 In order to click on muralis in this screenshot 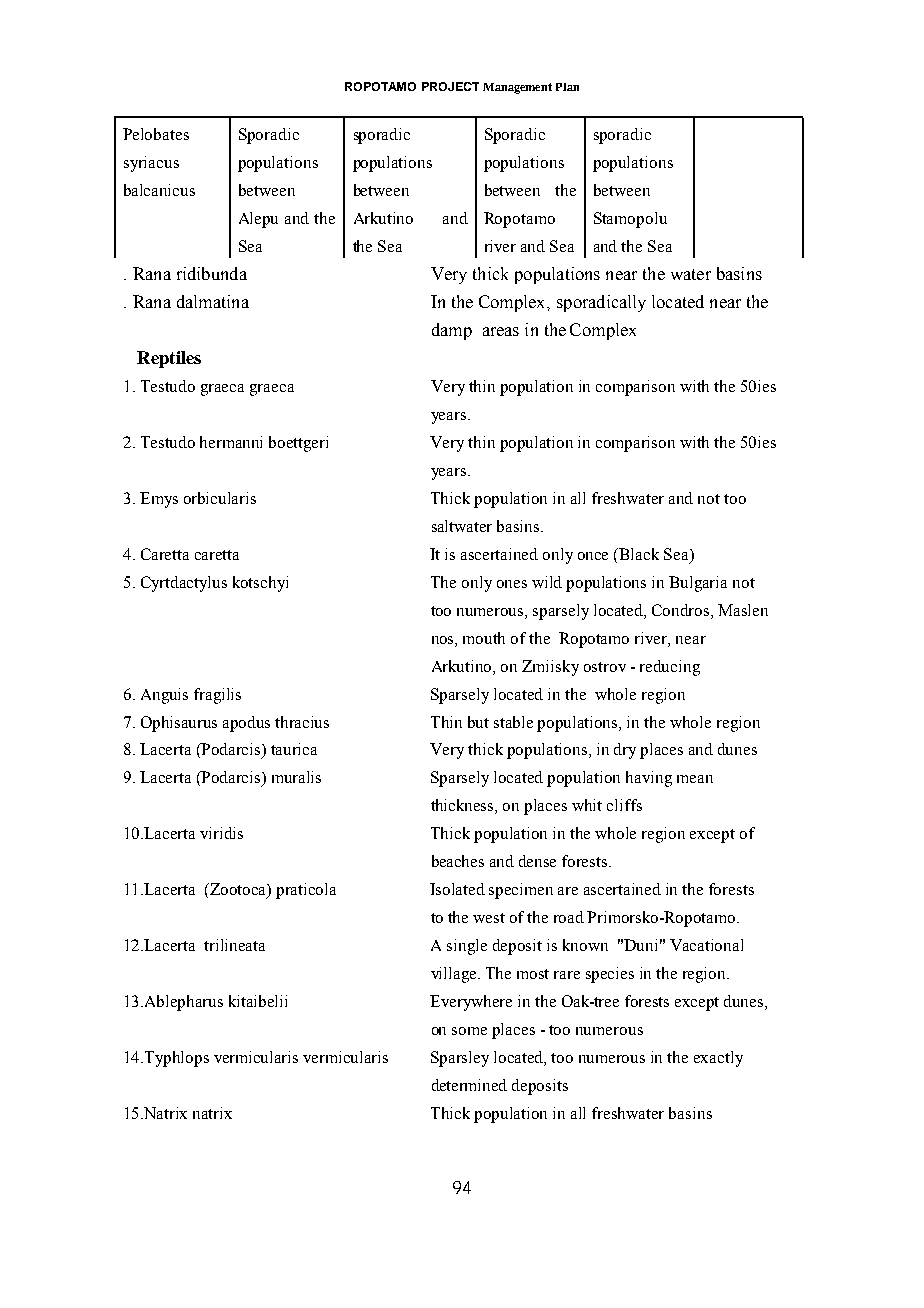, I will do `click(296, 777)`.
